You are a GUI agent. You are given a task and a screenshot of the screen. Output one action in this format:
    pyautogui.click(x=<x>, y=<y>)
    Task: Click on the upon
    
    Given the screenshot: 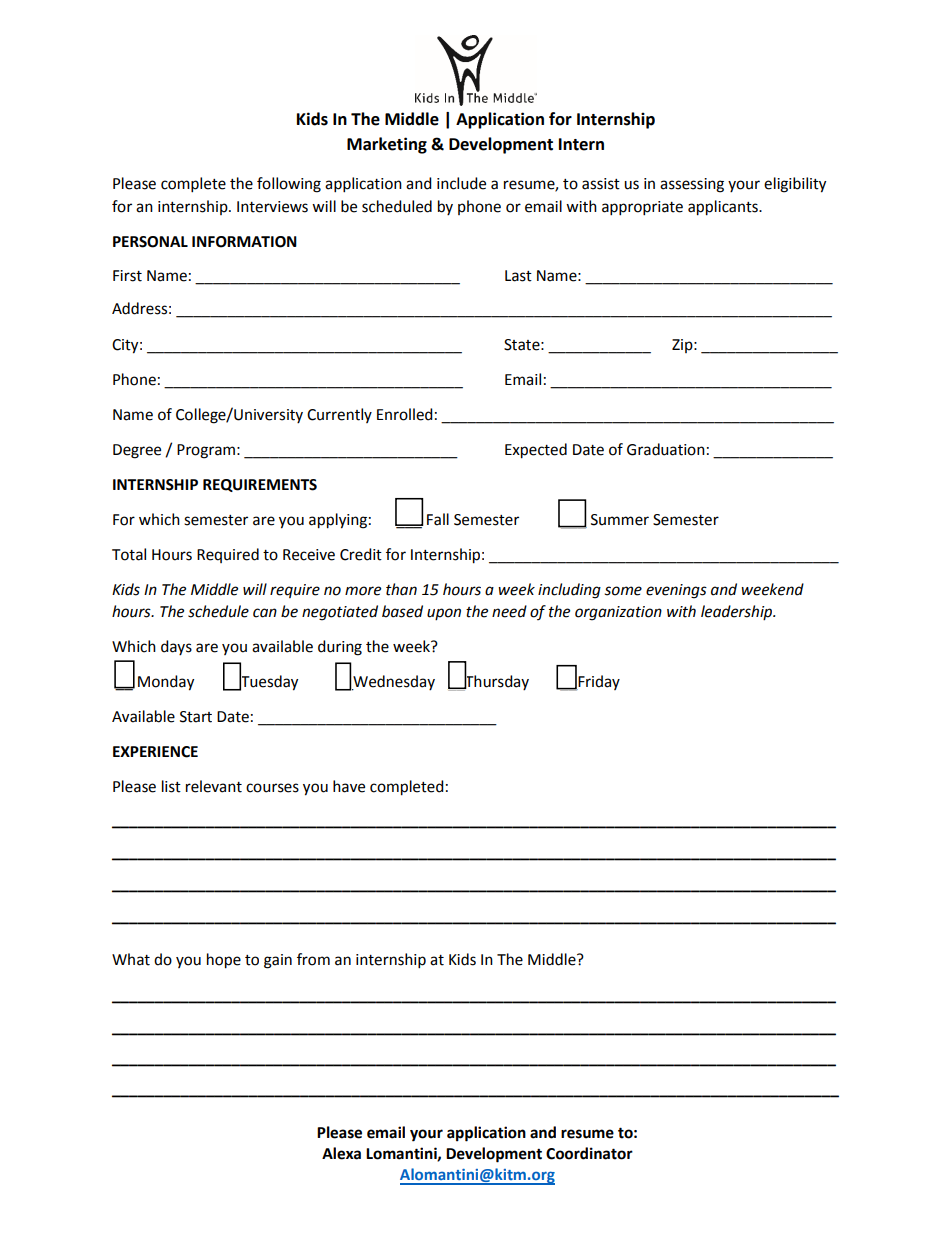 What is the action you would take?
    pyautogui.click(x=444, y=614)
